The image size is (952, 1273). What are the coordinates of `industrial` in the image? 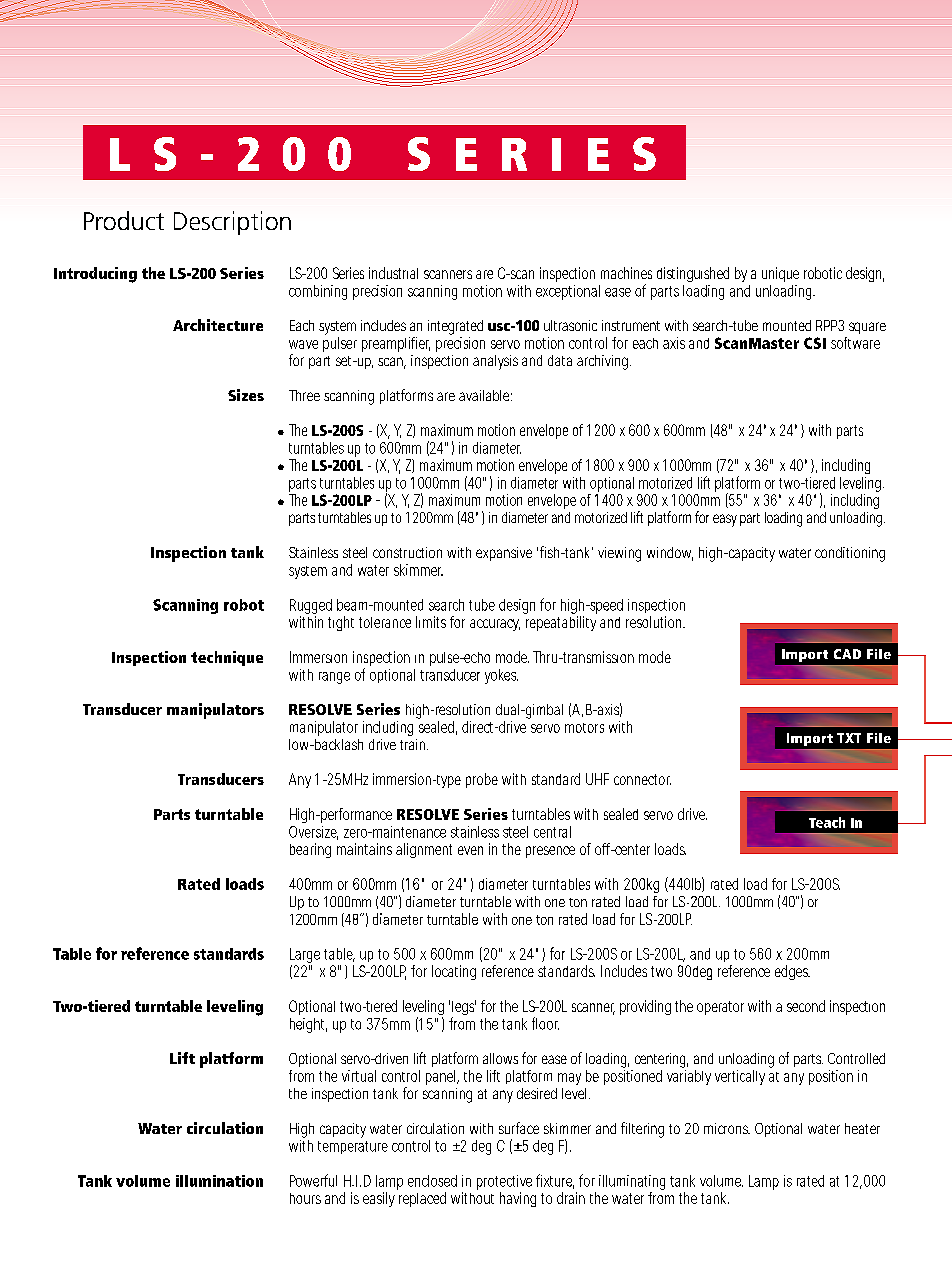 It's located at (393, 273).
